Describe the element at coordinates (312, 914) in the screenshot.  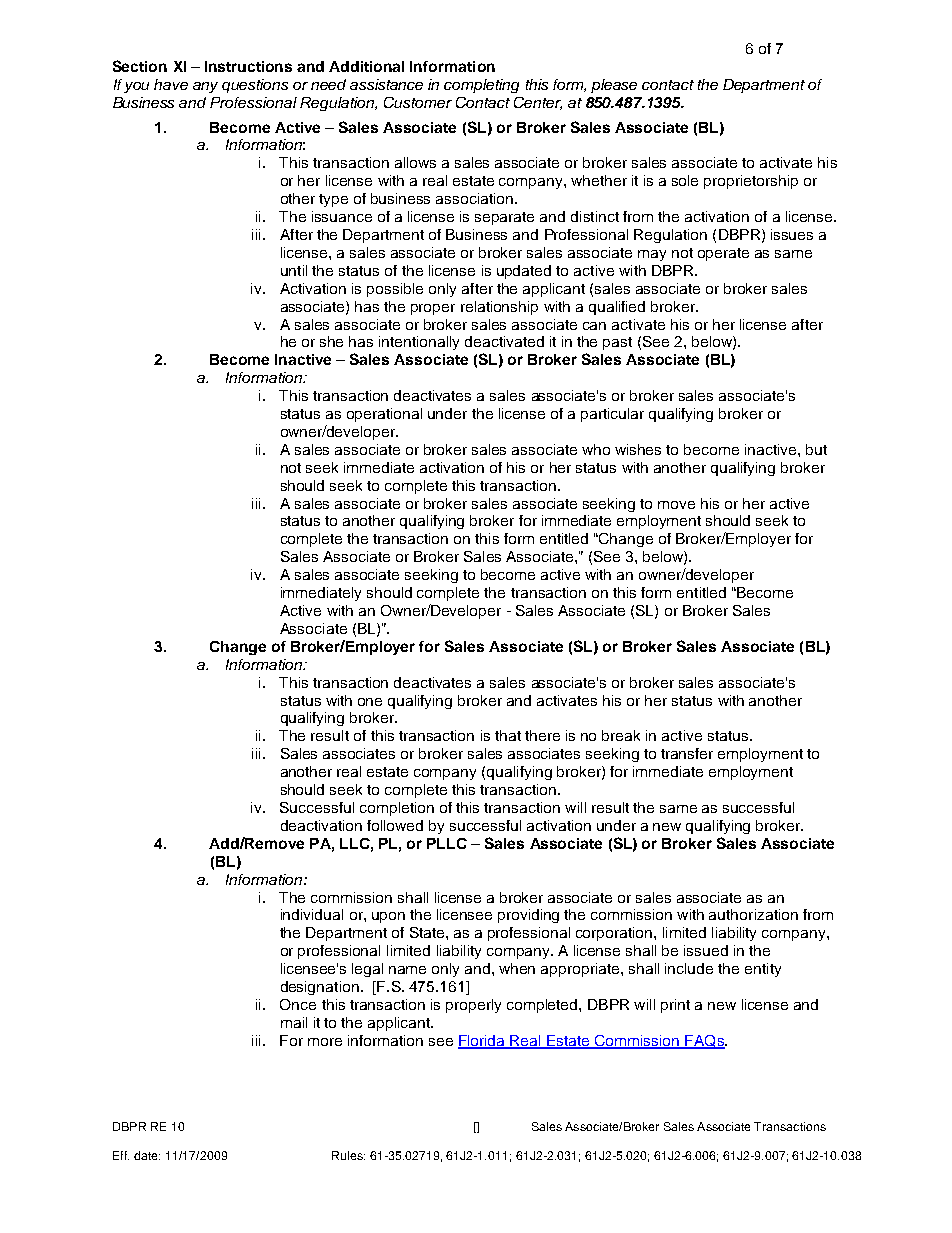
I see `individual` at that location.
